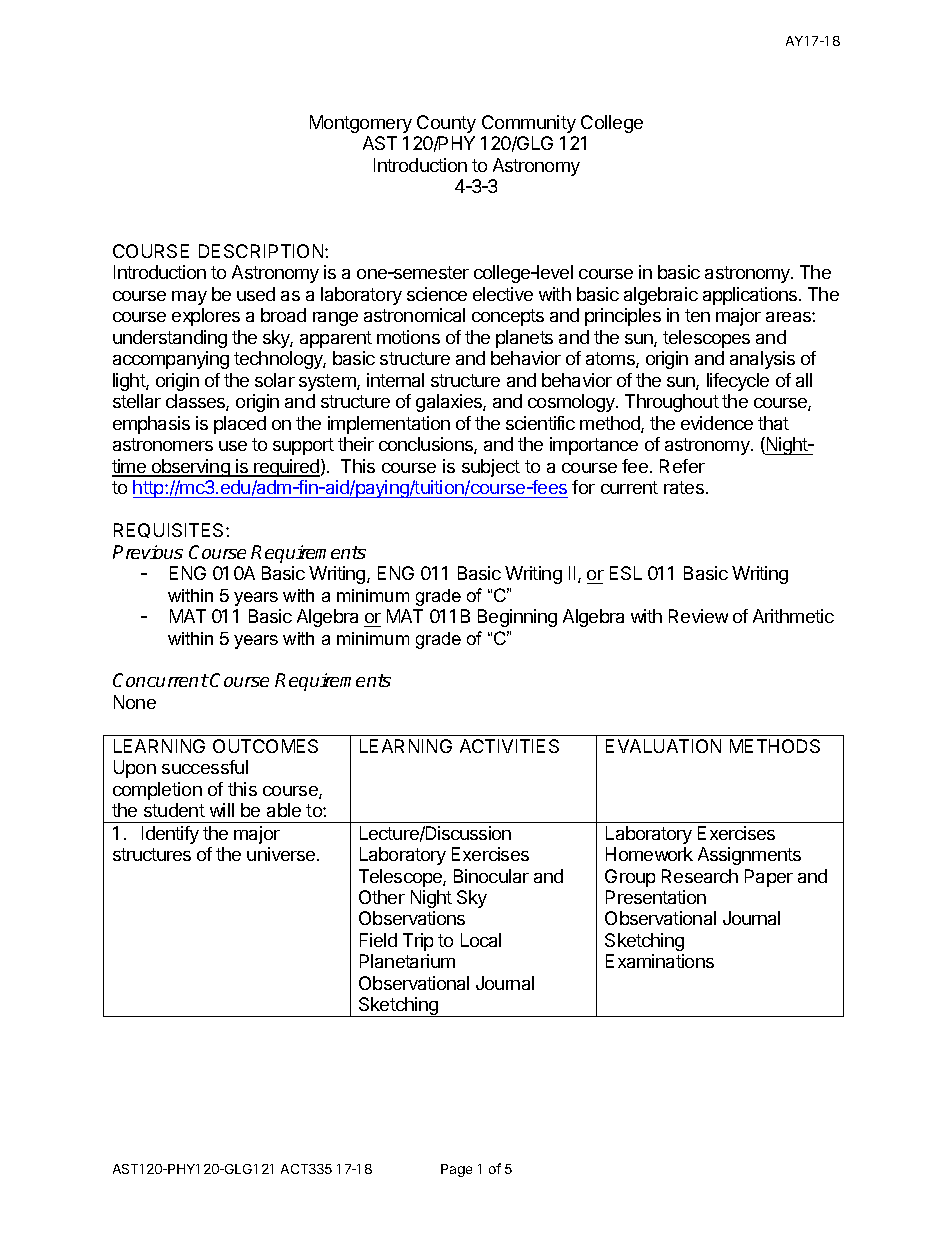 The image size is (952, 1233). Describe the element at coordinates (456, 1170) in the screenshot. I see `Page` at that location.
